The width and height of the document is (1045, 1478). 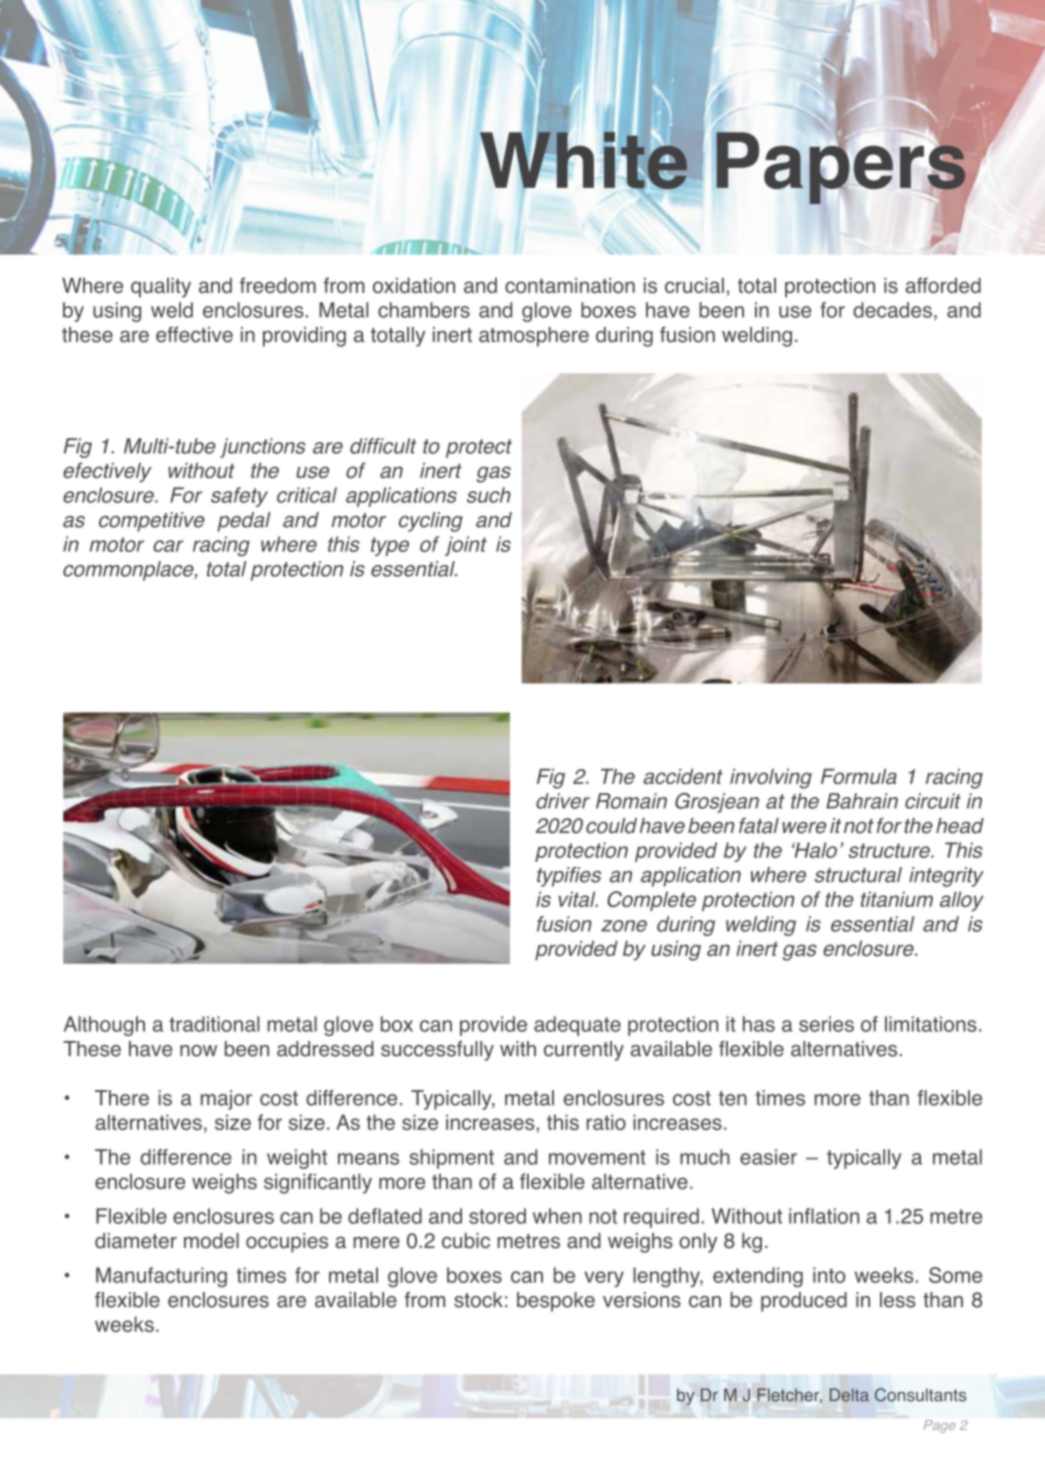 I want to click on decades, so click(x=892, y=310).
